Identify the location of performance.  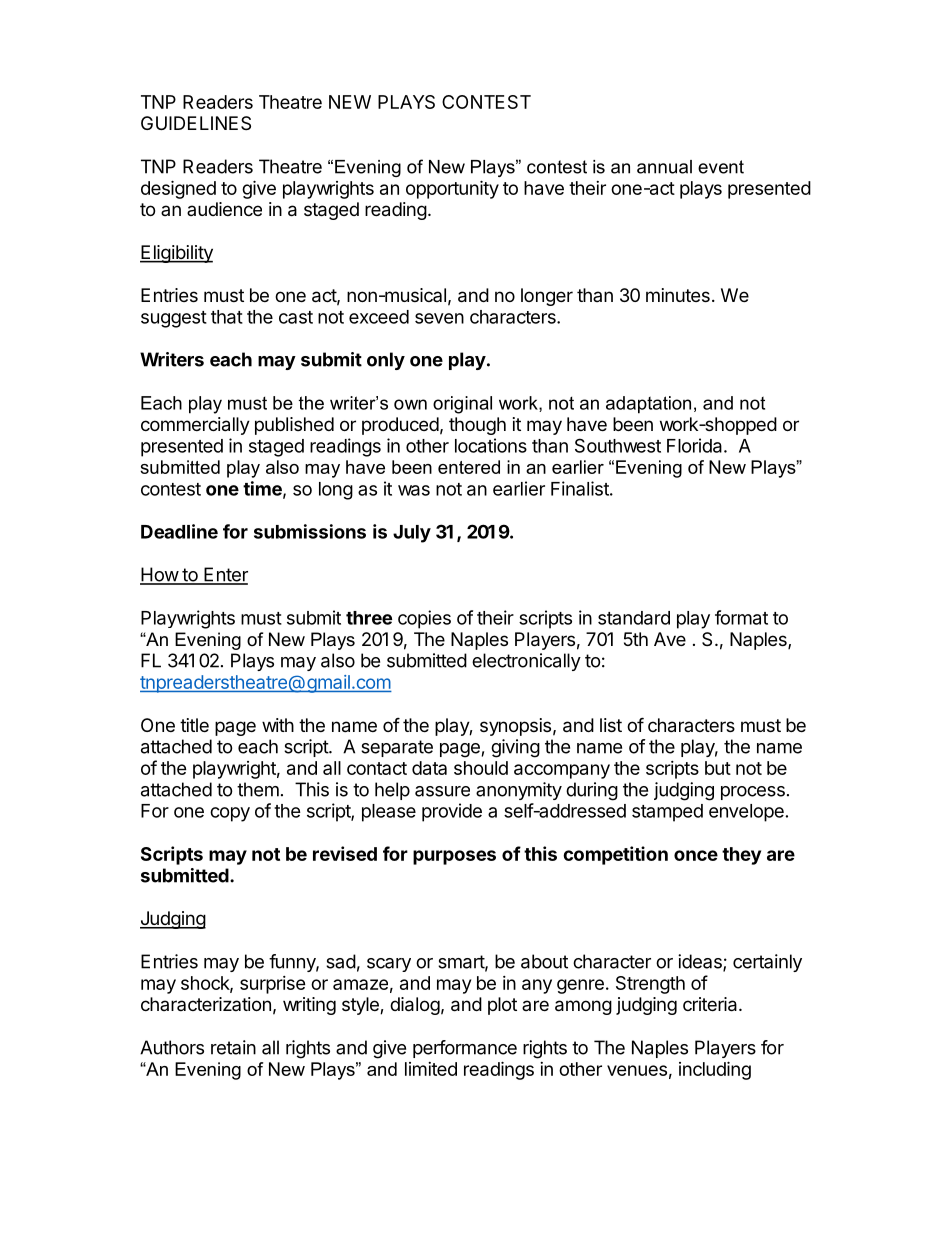
(465, 1049).
